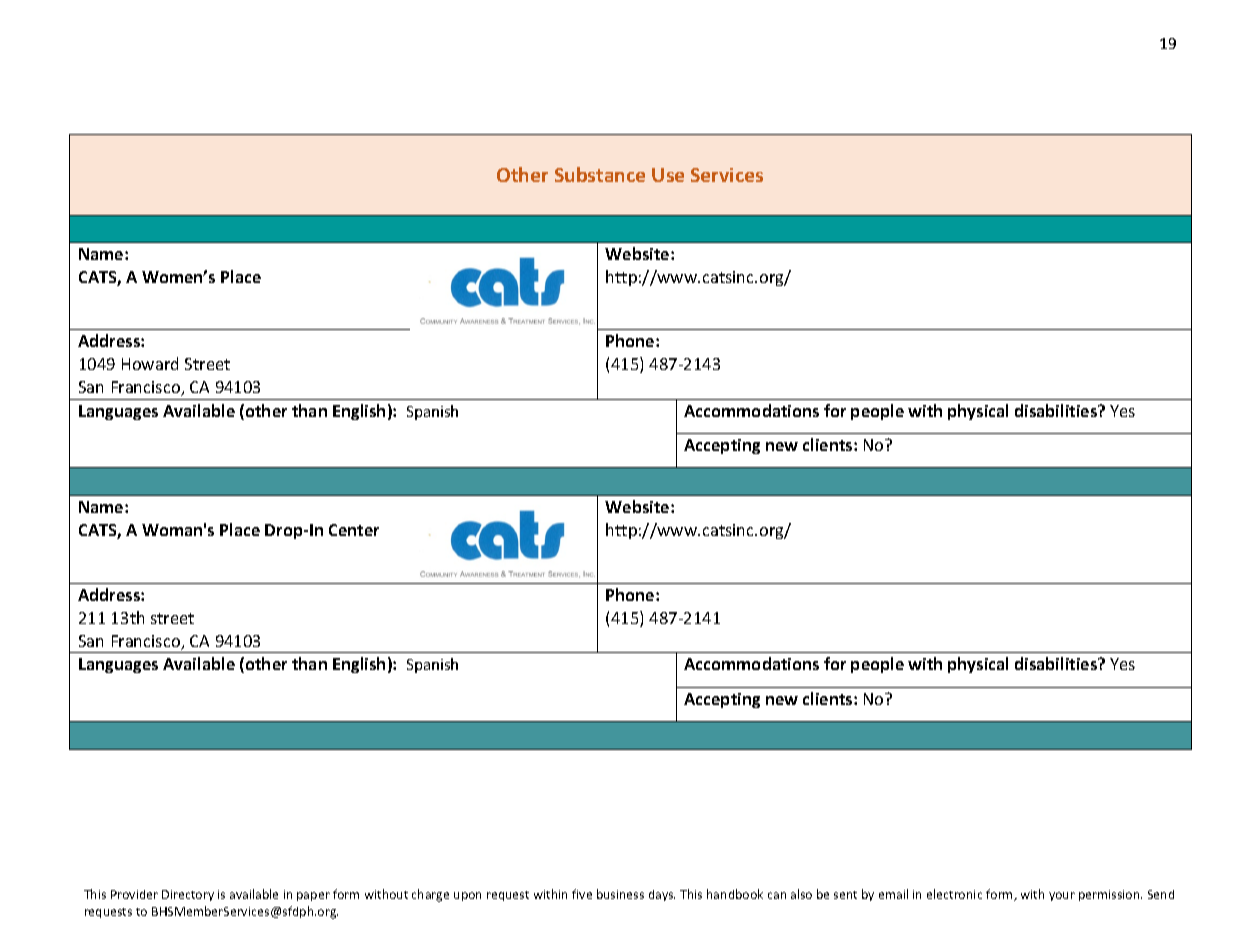  What do you see at coordinates (954, 894) in the screenshot?
I see `electronic` at bounding box center [954, 894].
